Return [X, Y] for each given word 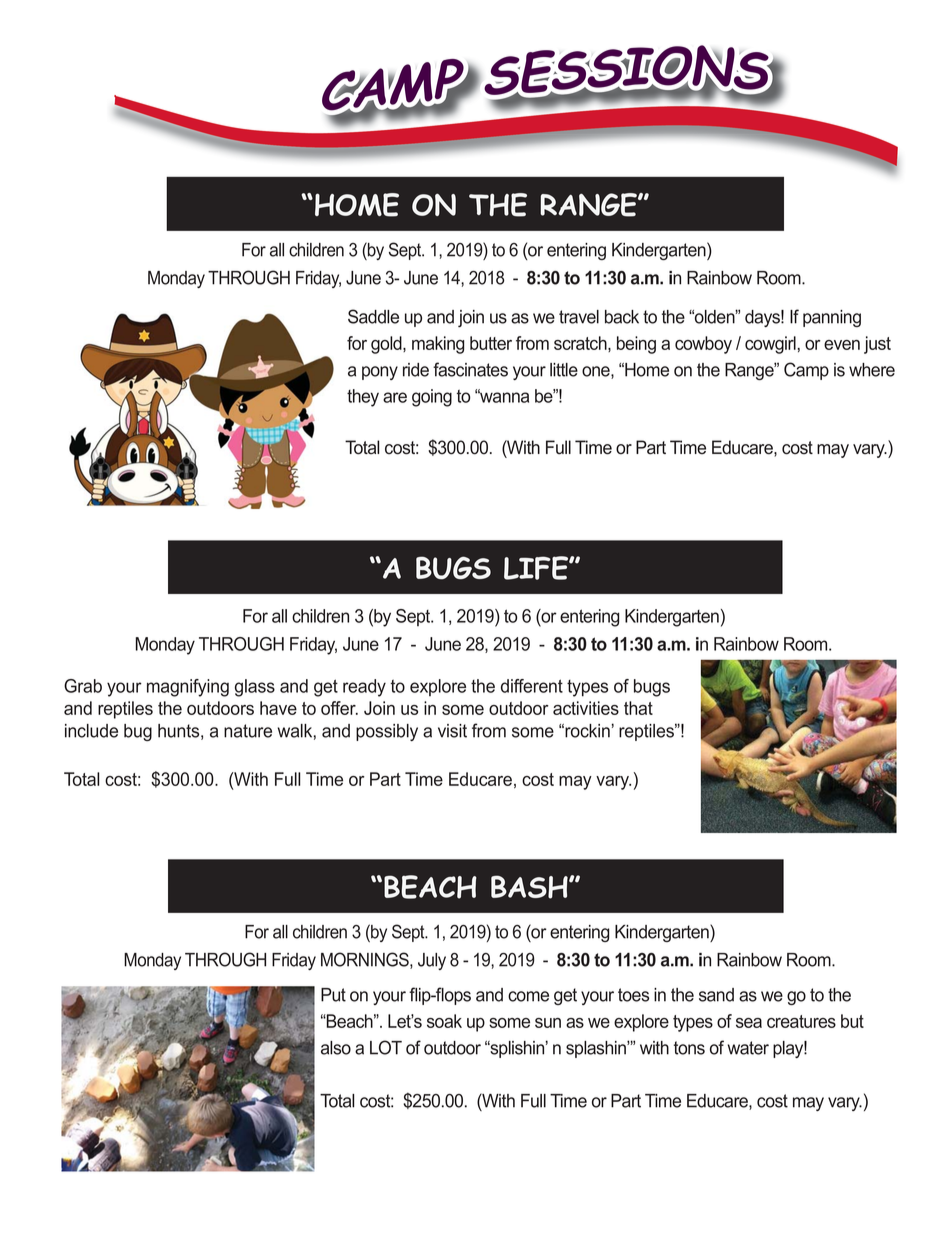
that [638, 708]
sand [716, 995]
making [438, 345]
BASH [530, 887]
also [336, 1048]
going [432, 398]
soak [444, 1021]
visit [452, 731]
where [872, 370]
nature [248, 731]
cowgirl [770, 345]
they [363, 398]
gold [387, 345]
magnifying [188, 688]
